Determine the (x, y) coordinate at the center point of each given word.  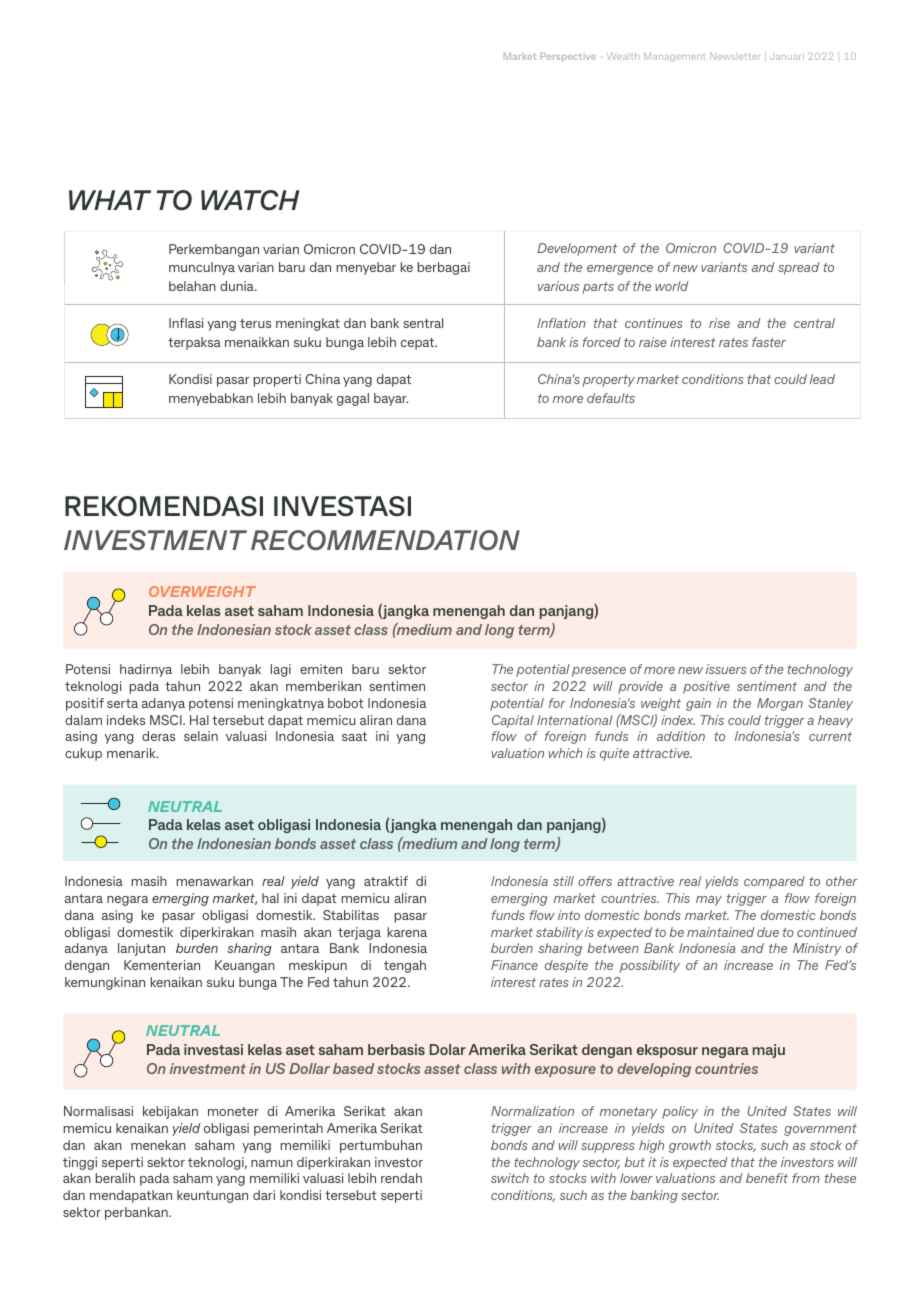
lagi (281, 670)
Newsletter (735, 56)
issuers (726, 669)
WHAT (110, 200)
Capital (513, 721)
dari (264, 1195)
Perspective (568, 57)
